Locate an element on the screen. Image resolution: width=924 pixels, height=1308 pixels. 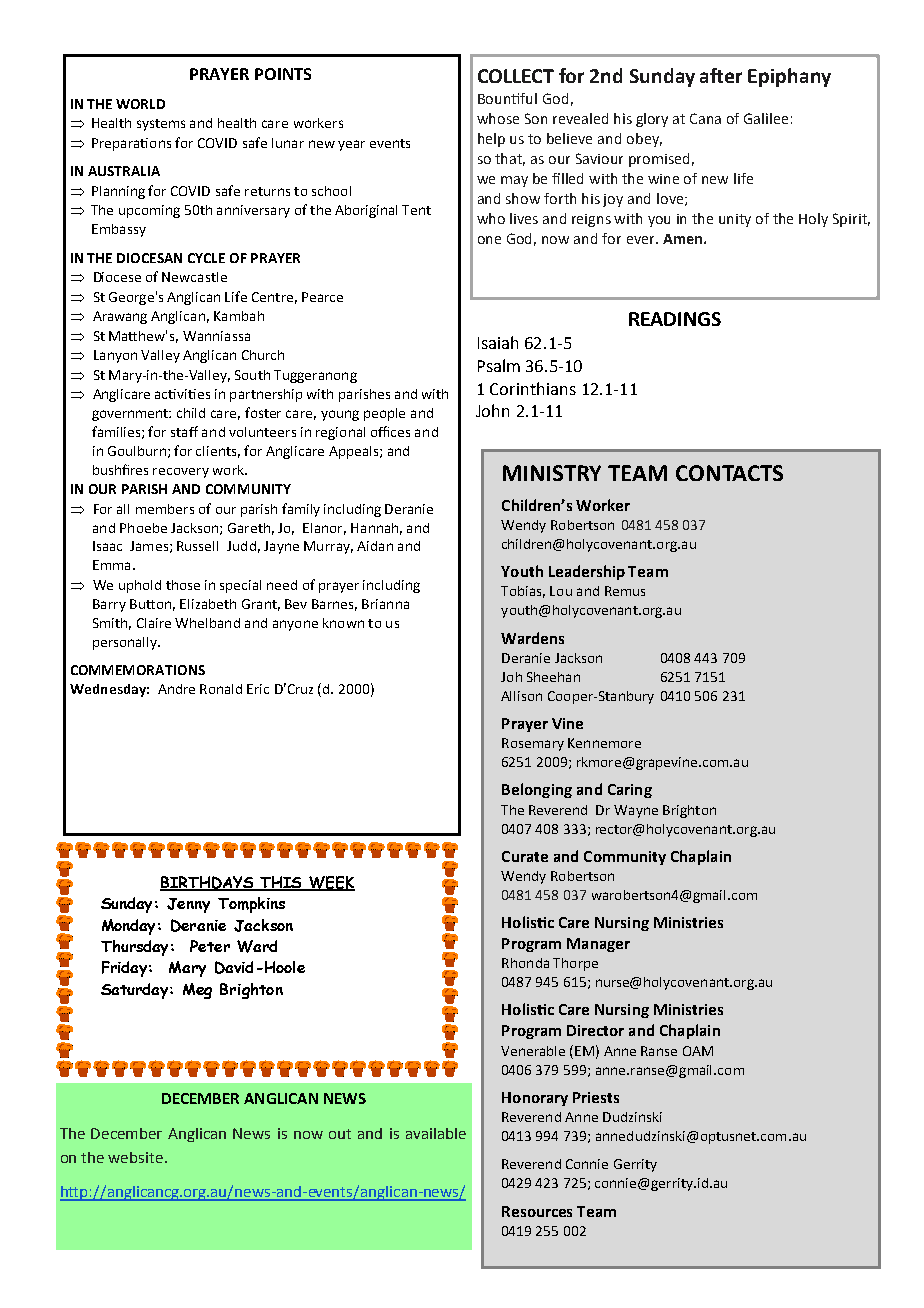
available is located at coordinates (436, 1133).
